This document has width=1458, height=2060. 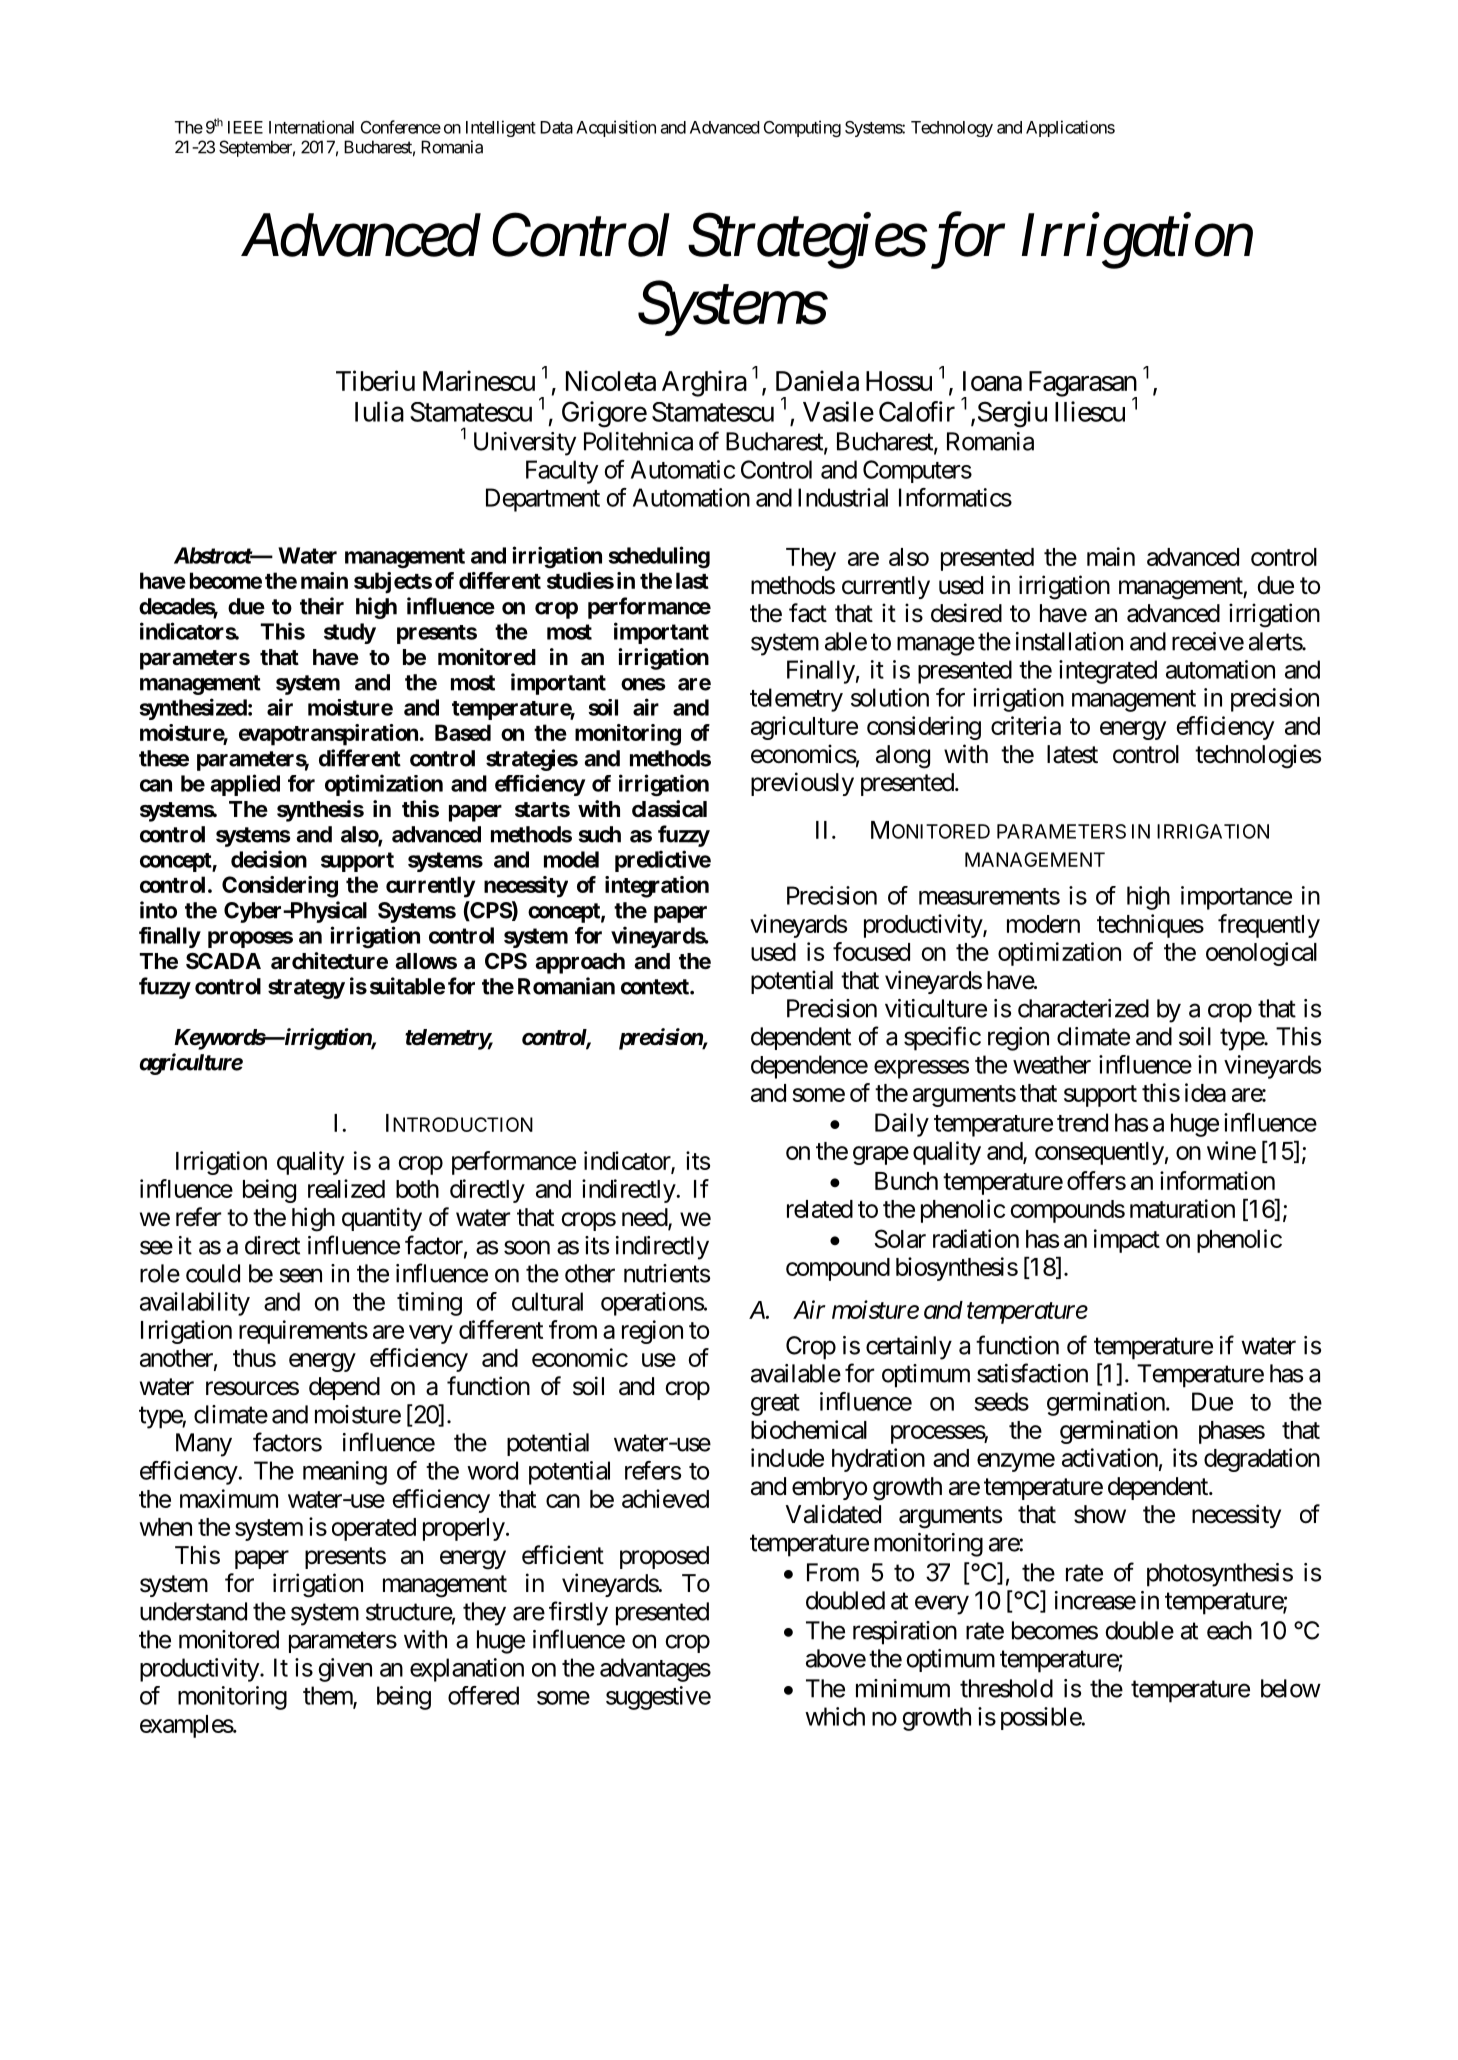 I want to click on Computing, so click(x=802, y=128).
